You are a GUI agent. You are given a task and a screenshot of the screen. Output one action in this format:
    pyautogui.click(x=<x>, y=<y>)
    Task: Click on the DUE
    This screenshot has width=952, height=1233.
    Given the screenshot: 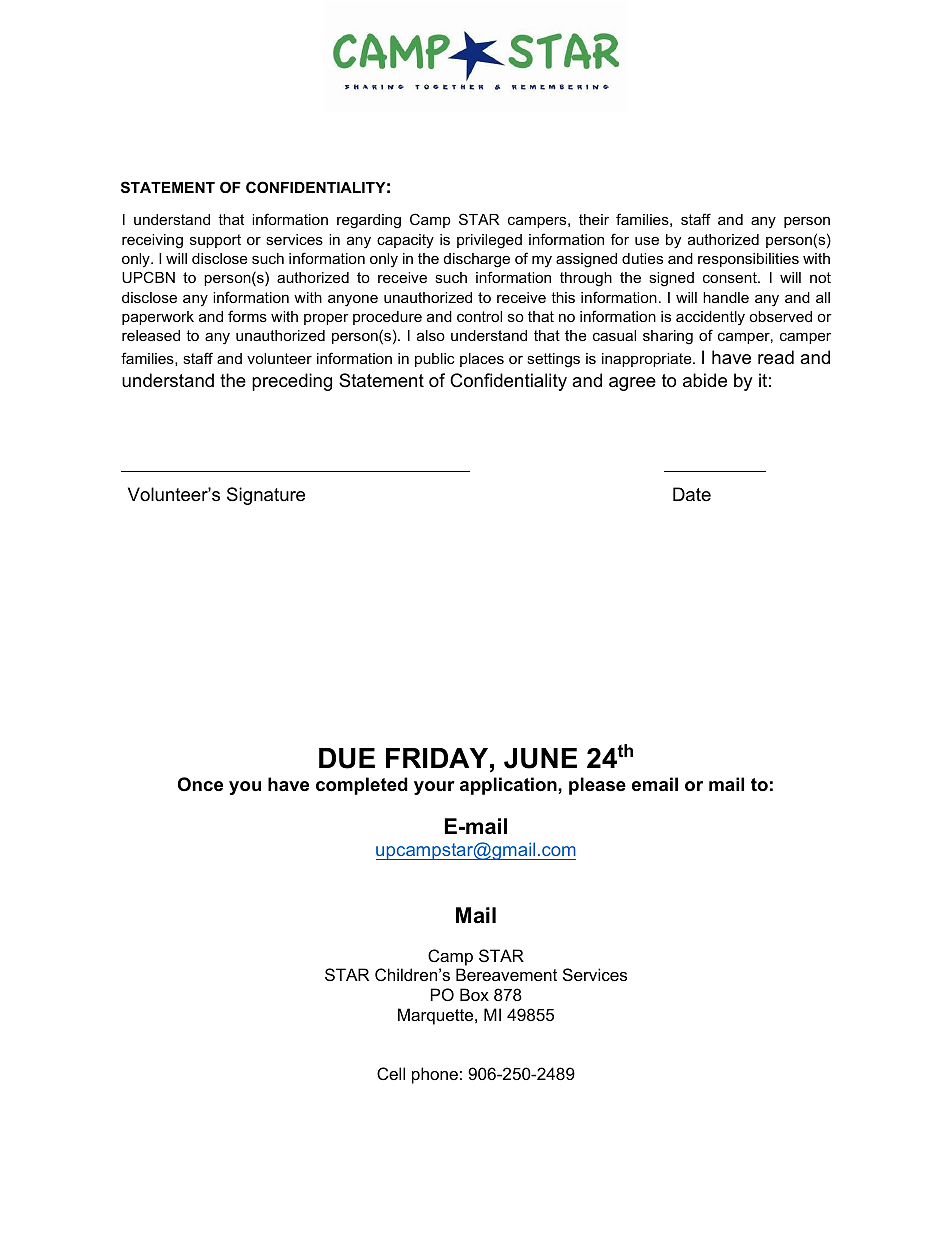 What is the action you would take?
    pyautogui.click(x=347, y=758)
